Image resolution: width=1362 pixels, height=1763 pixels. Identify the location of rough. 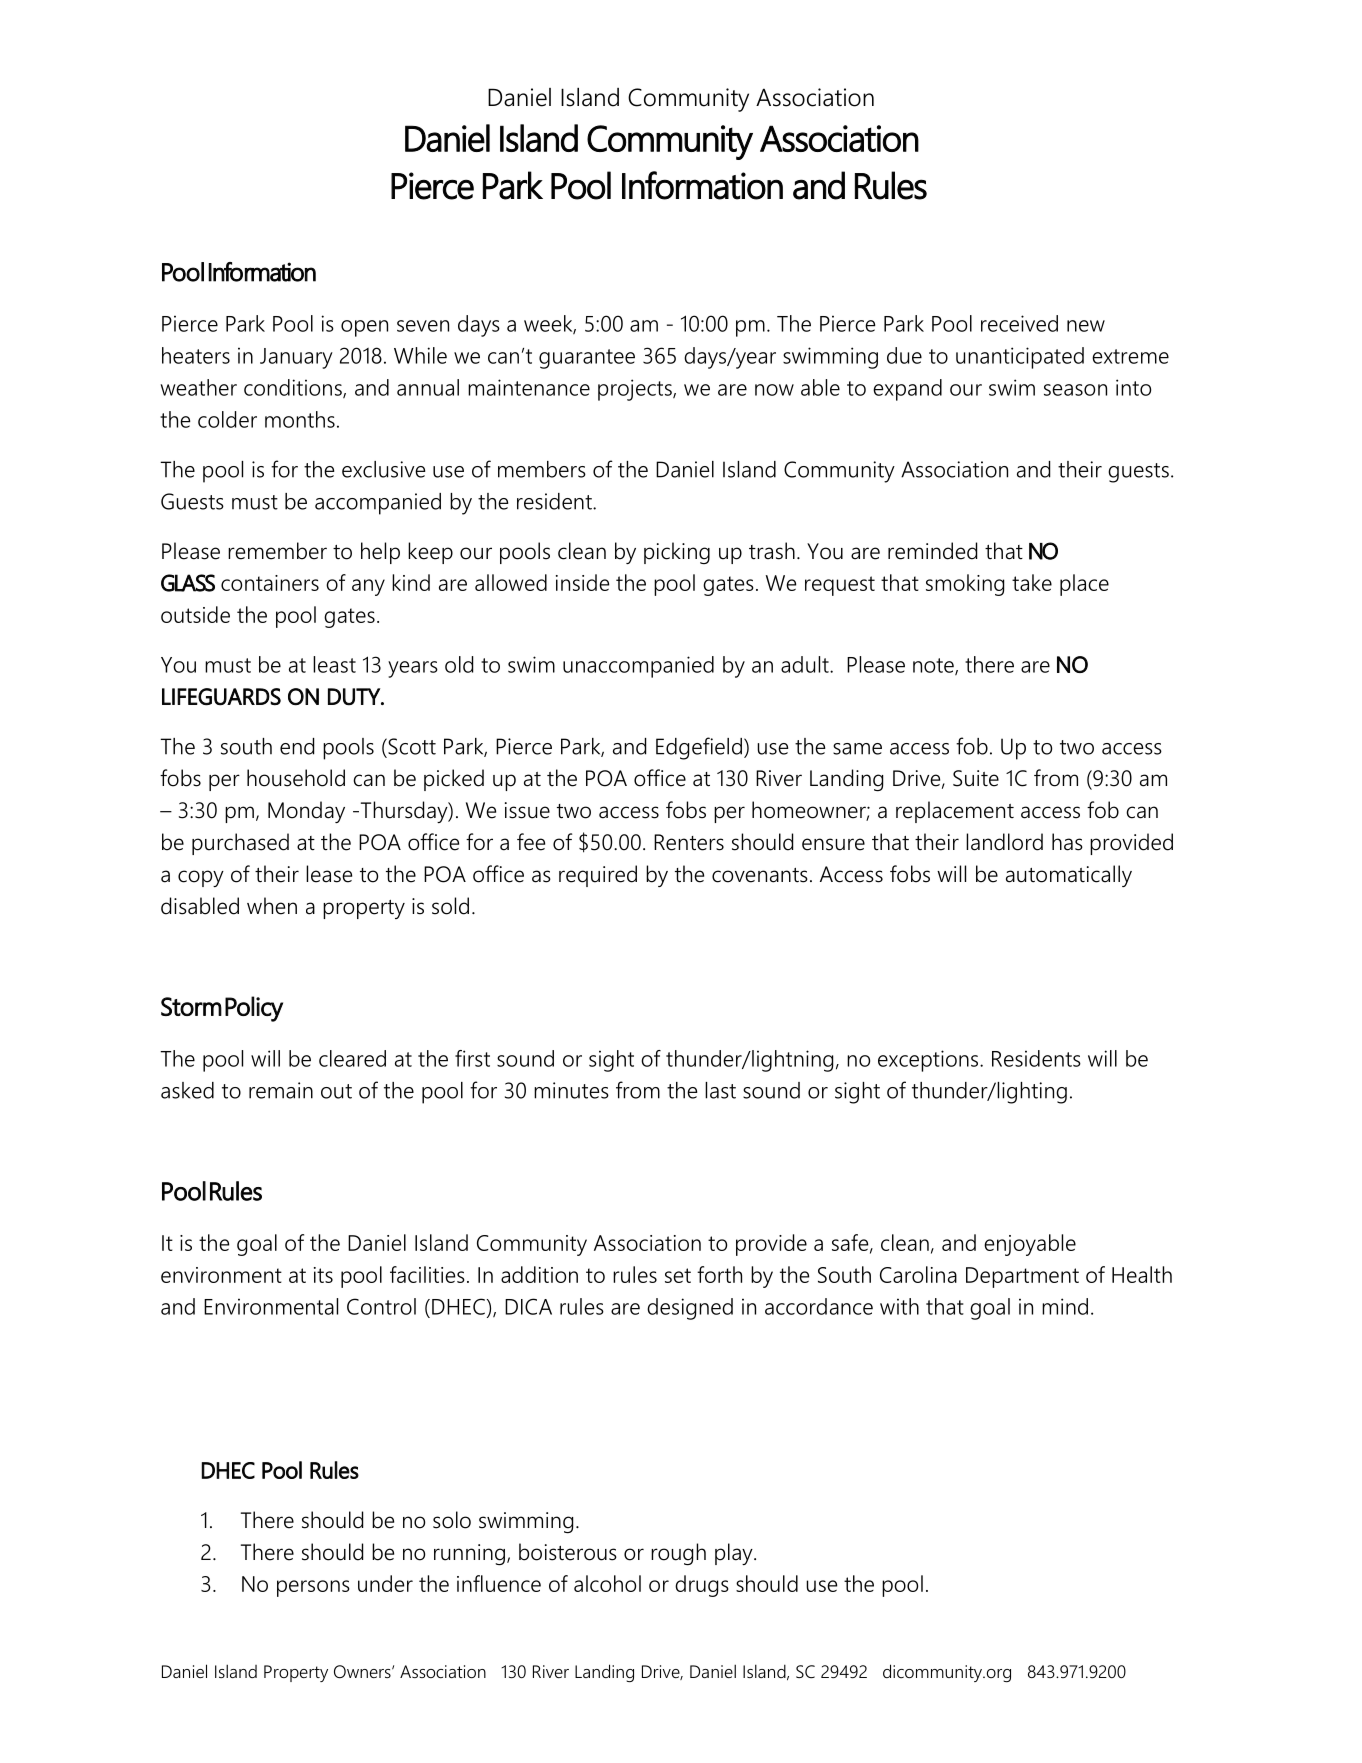
(678, 1554).
